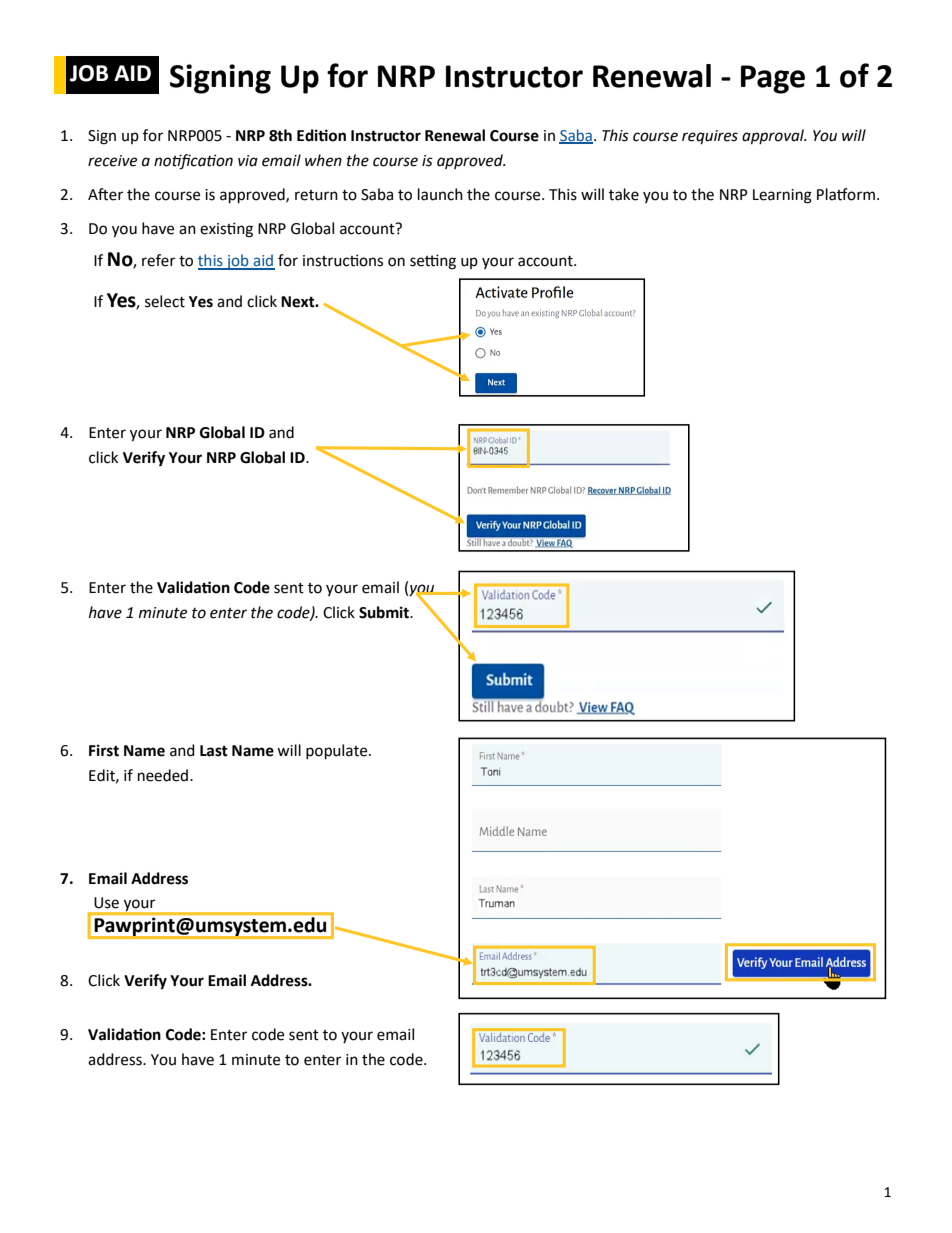 The image size is (952, 1233). I want to click on launch, so click(440, 194).
